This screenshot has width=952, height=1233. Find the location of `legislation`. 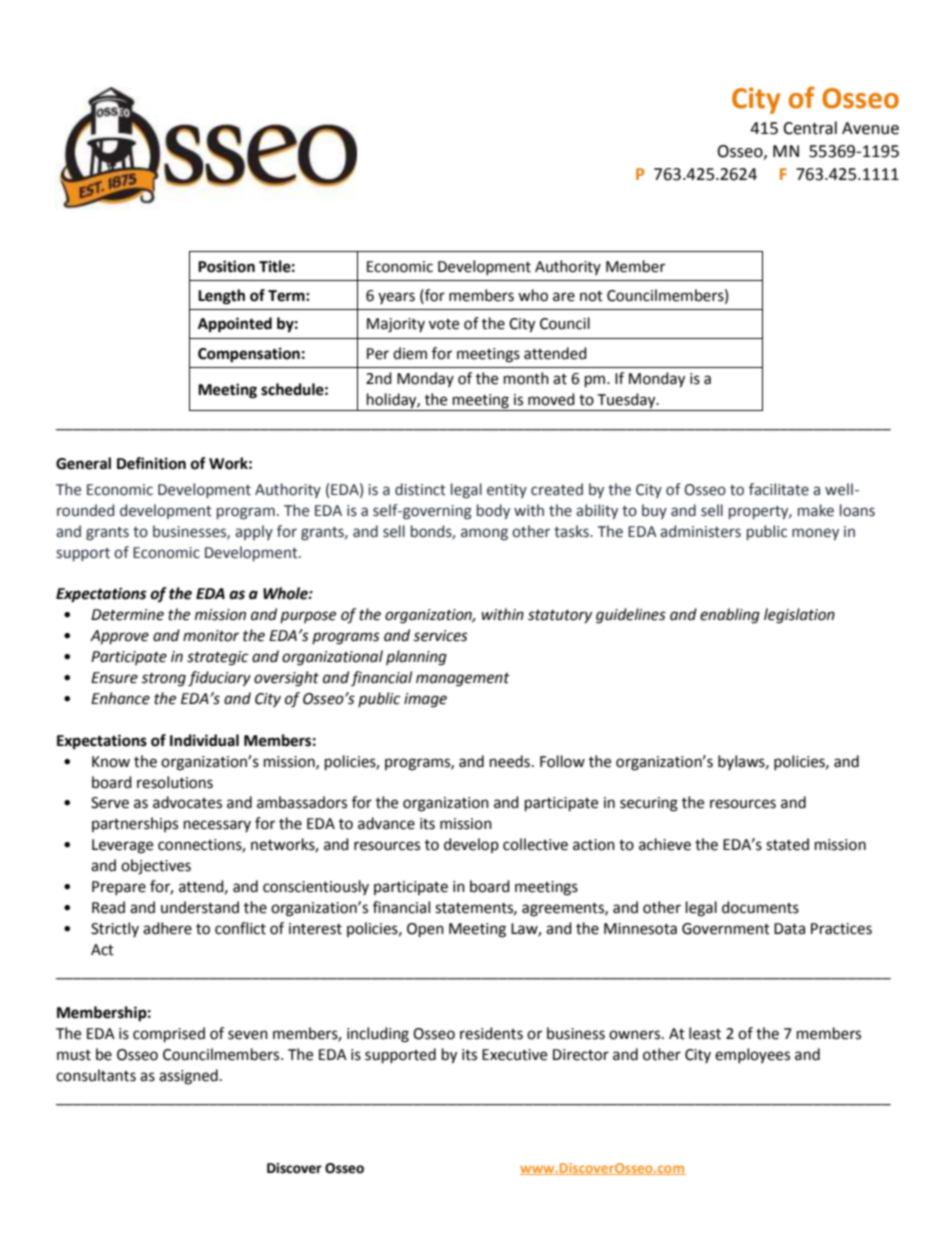

legislation is located at coordinates (799, 616).
